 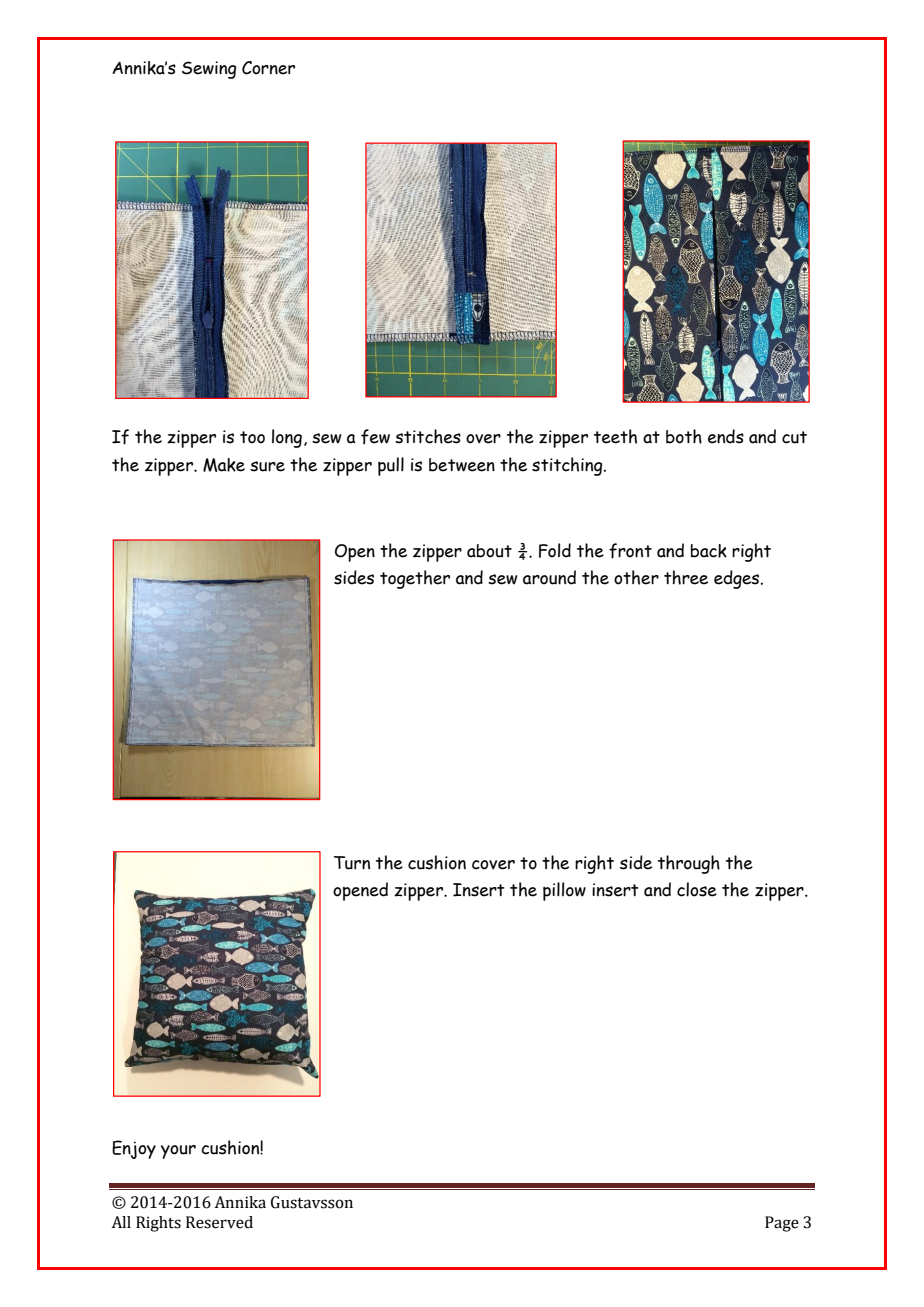 What do you see at coordinates (689, 864) in the document?
I see `through` at bounding box center [689, 864].
